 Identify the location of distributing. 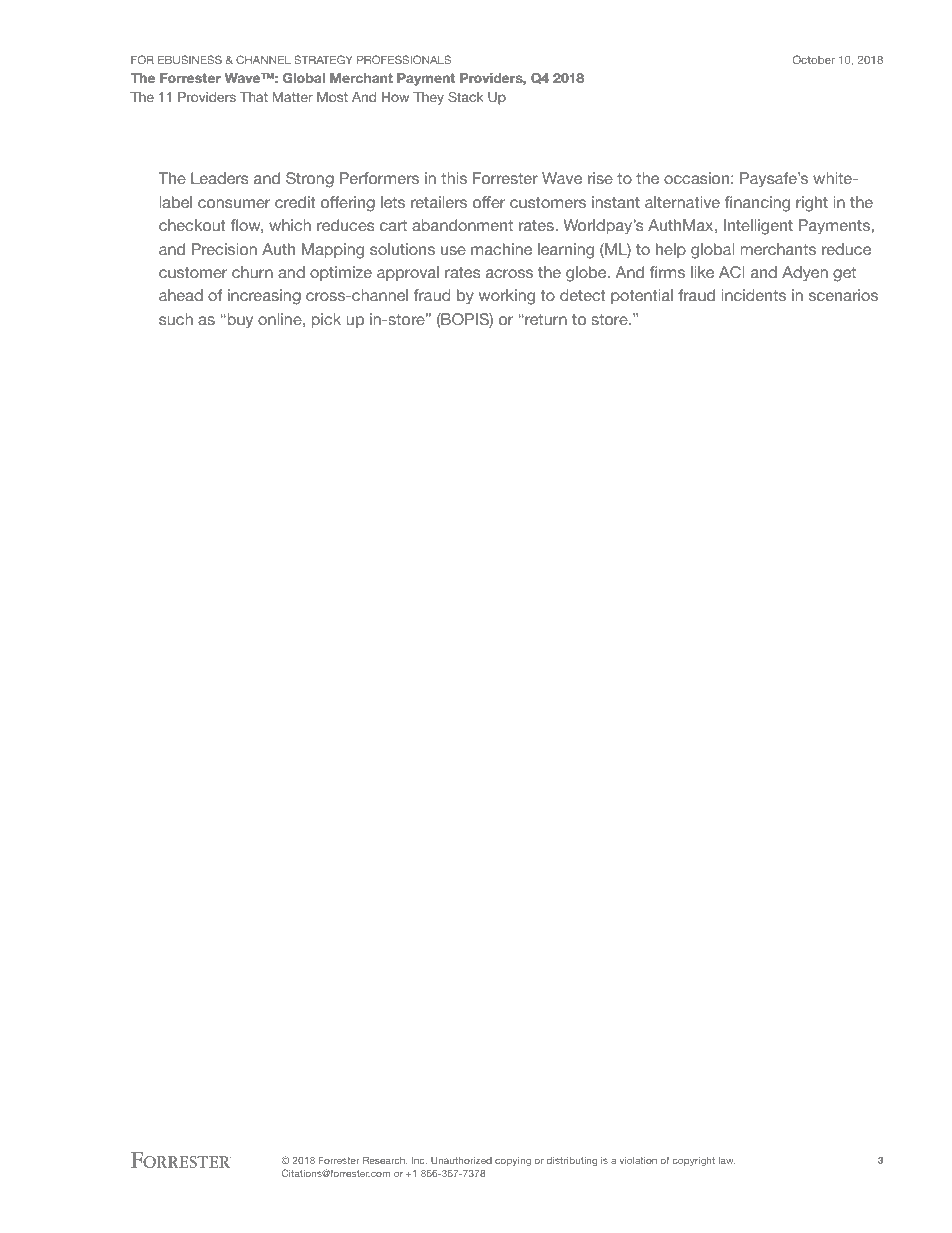
(572, 1161).
